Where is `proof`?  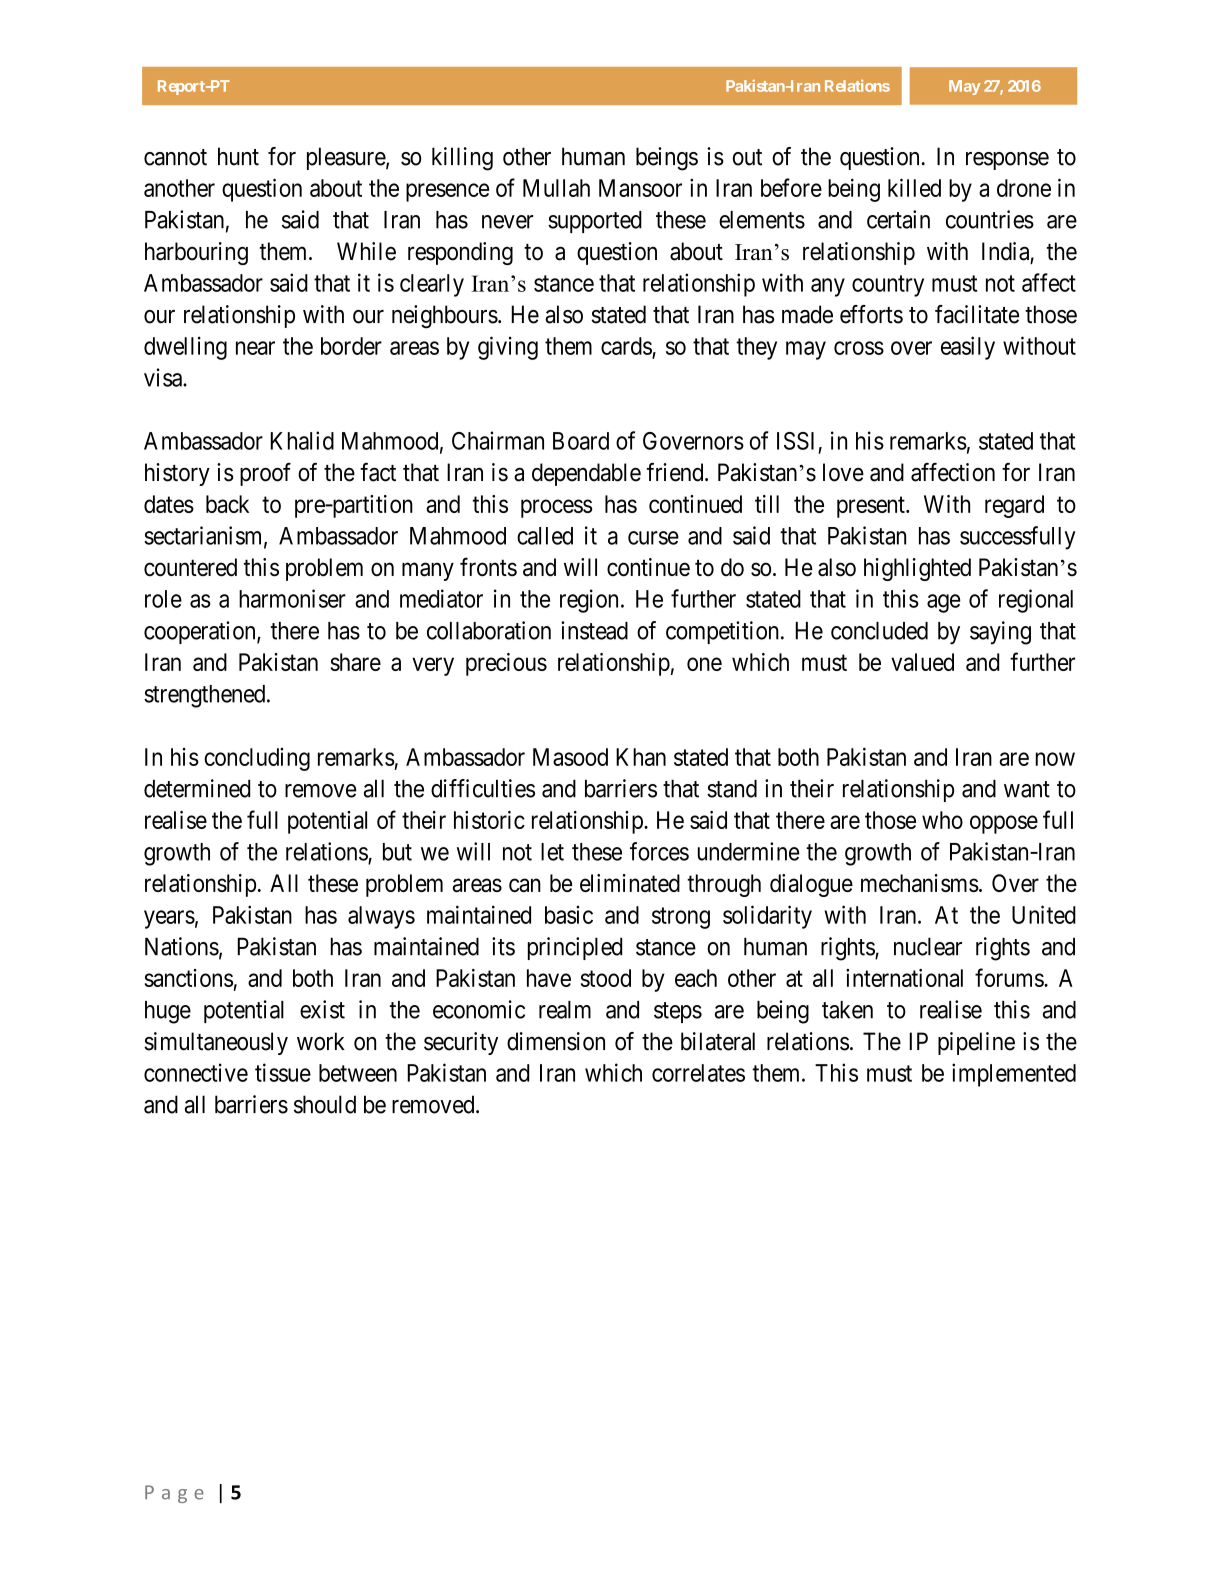 proof is located at coordinates (265, 474).
